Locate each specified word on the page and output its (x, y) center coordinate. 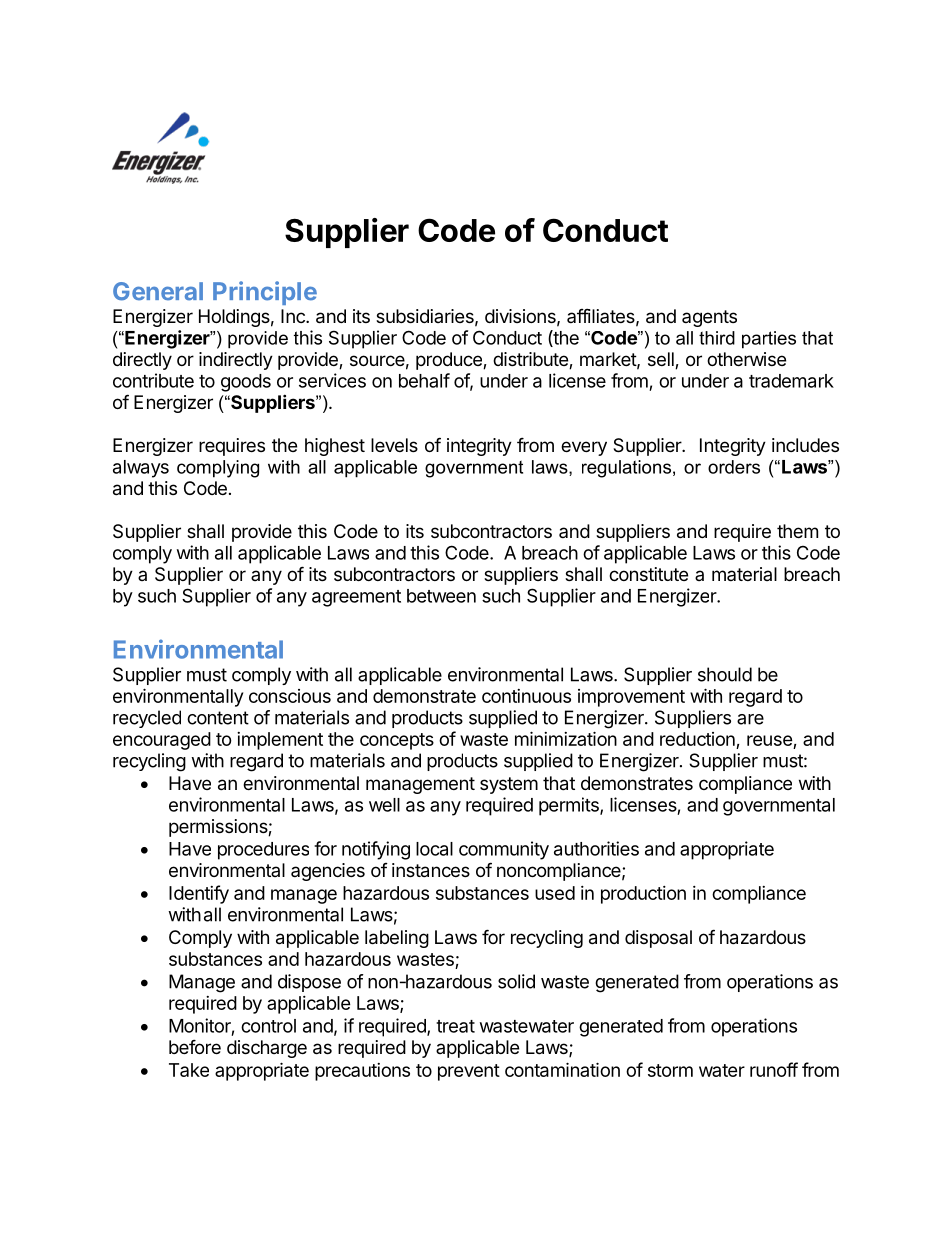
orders (734, 467)
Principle (265, 293)
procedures (263, 851)
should (725, 674)
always (141, 469)
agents (709, 318)
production (643, 895)
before (195, 1046)
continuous (526, 696)
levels (394, 445)
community (504, 850)
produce (450, 361)
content (218, 718)
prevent (469, 1072)
